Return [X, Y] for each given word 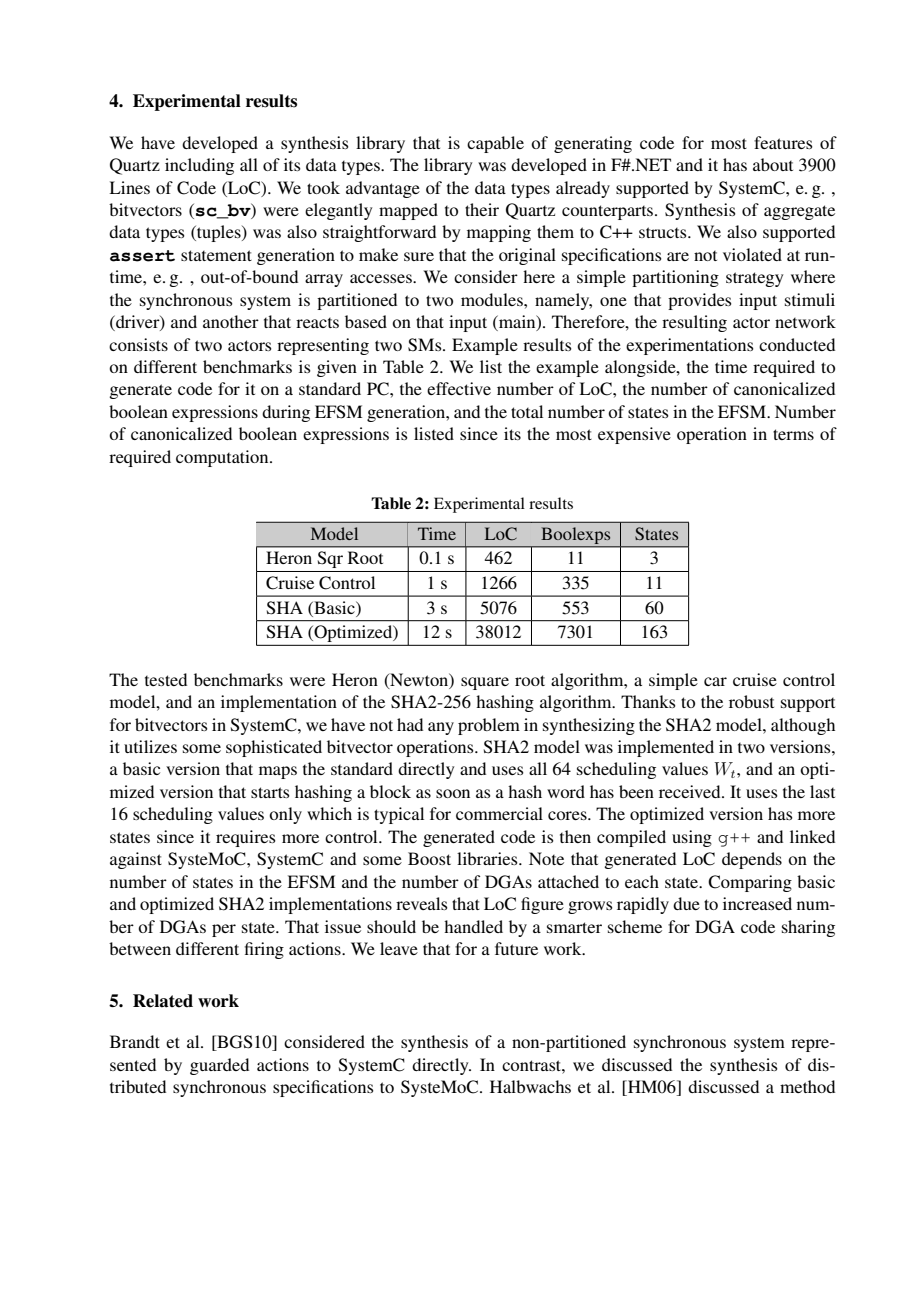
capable [495, 144]
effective [459, 388]
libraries [488, 858]
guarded [219, 1066]
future [516, 948]
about [773, 164]
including [199, 166]
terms [793, 434]
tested [166, 679]
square [485, 683]
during [286, 413]
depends [752, 860]
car [715, 681]
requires [246, 838]
